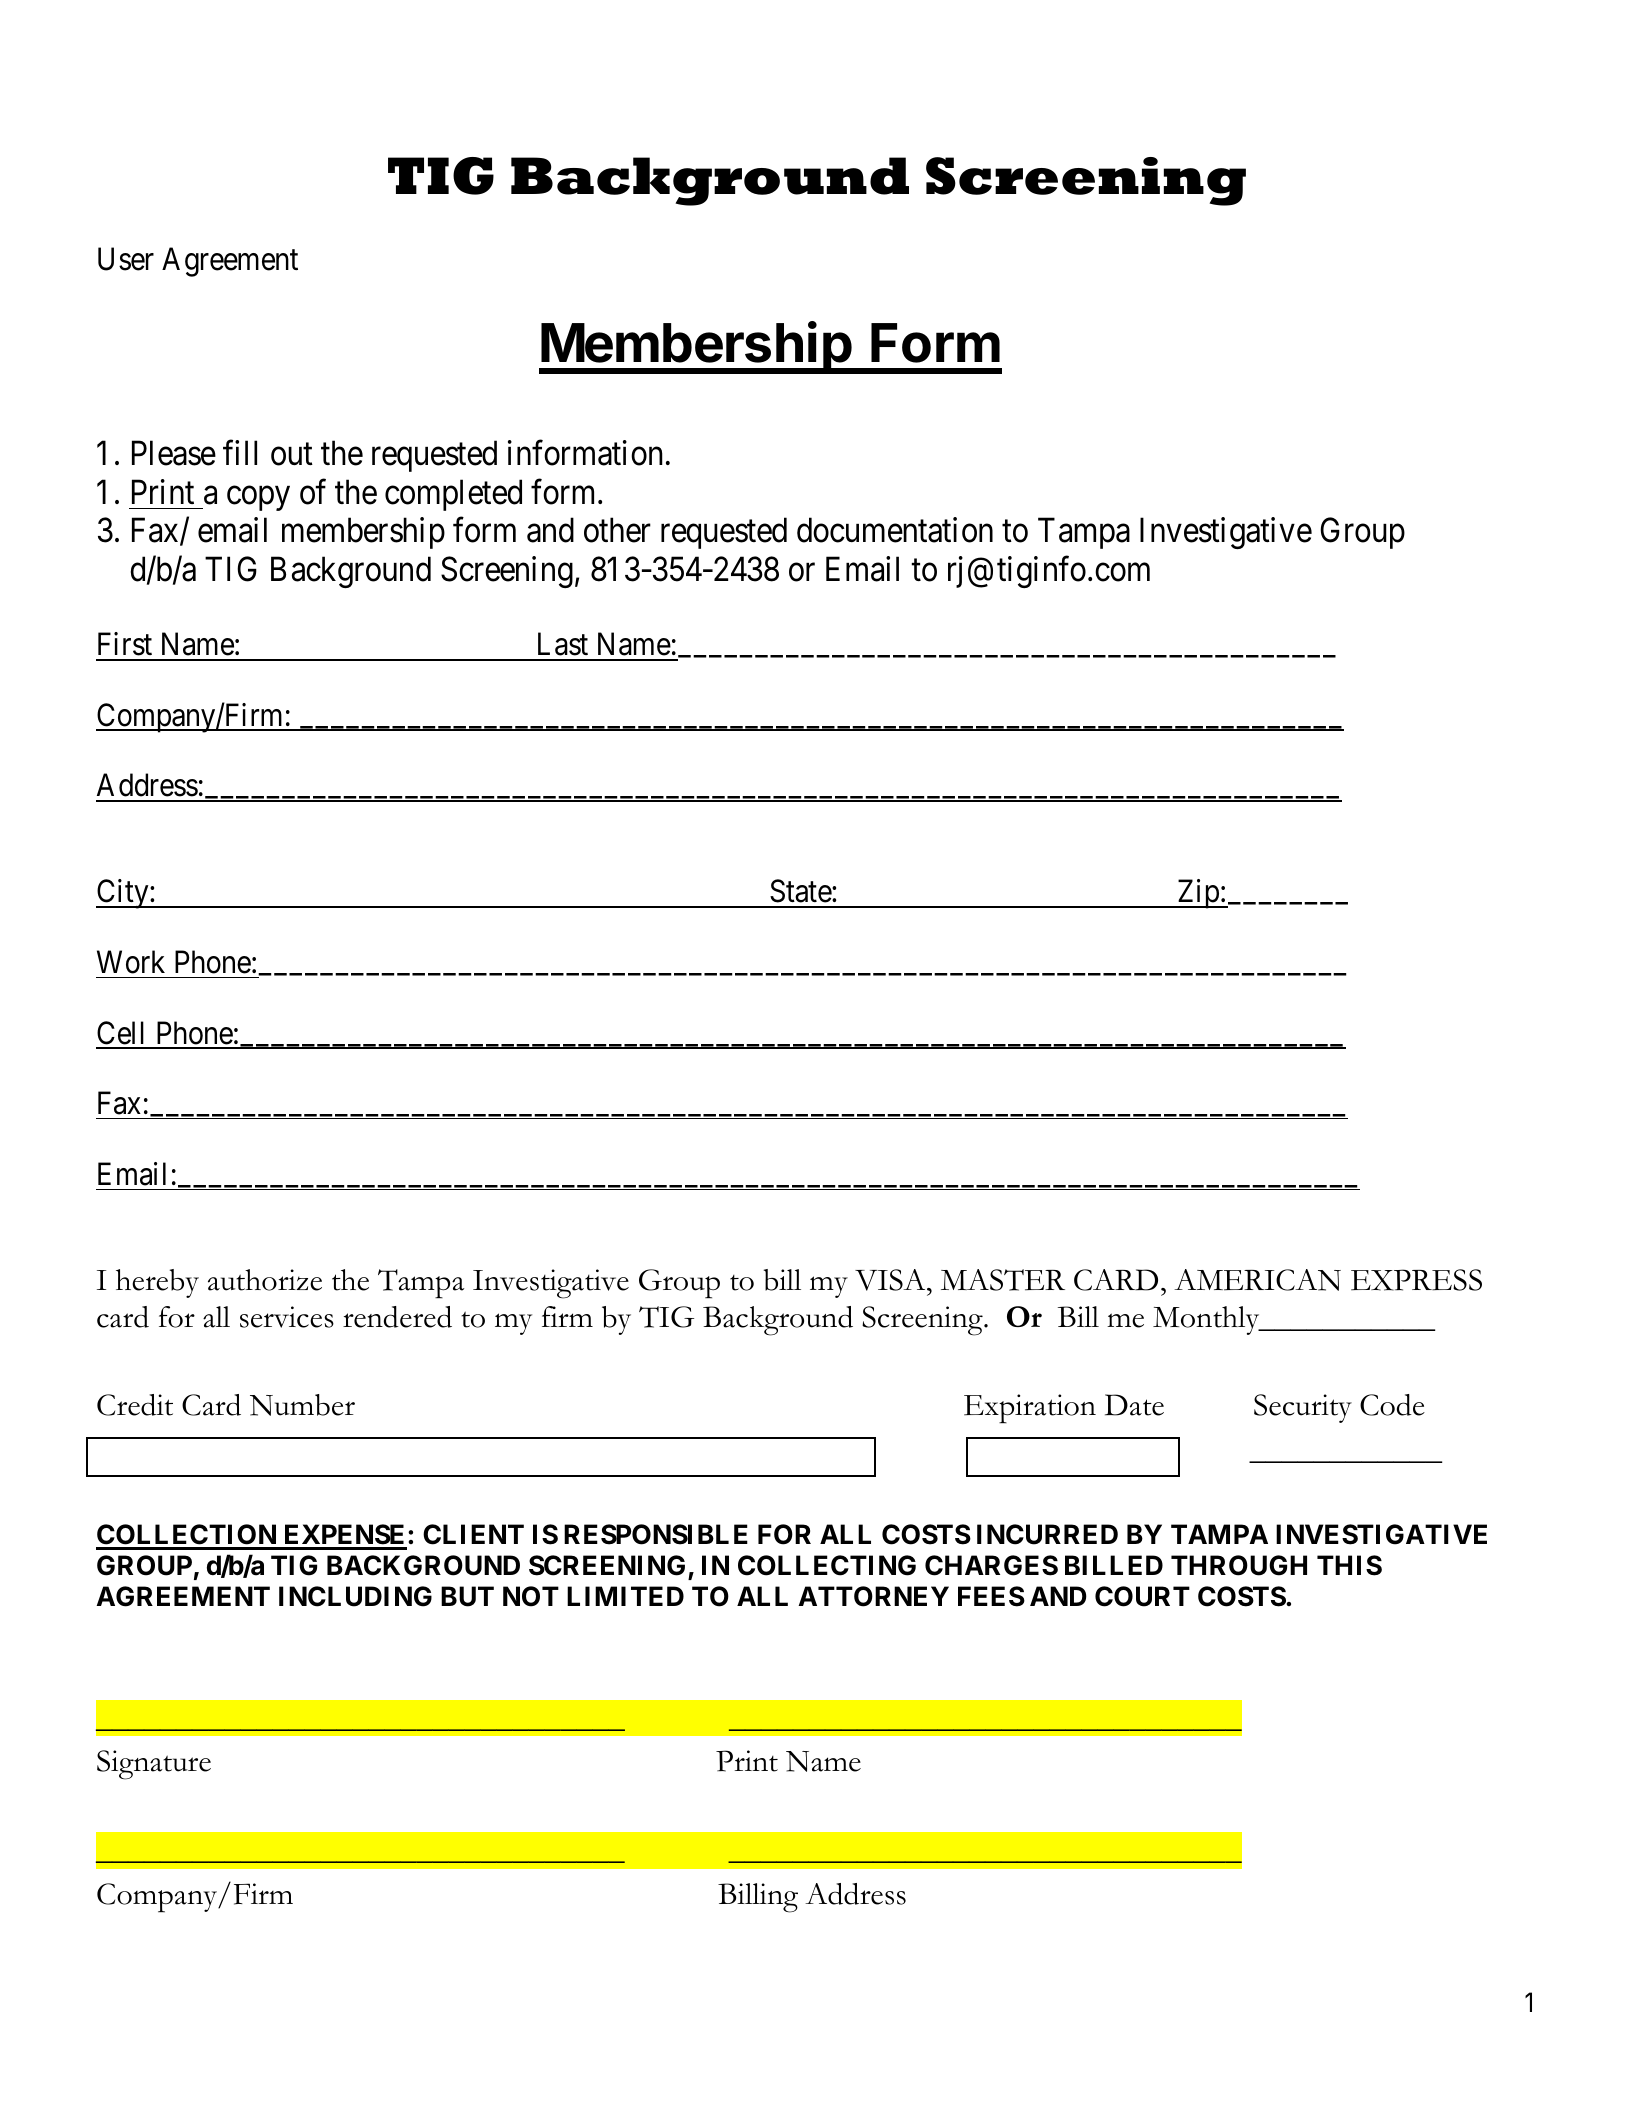 The image size is (1634, 2115). I want to click on Signature, so click(154, 1765).
